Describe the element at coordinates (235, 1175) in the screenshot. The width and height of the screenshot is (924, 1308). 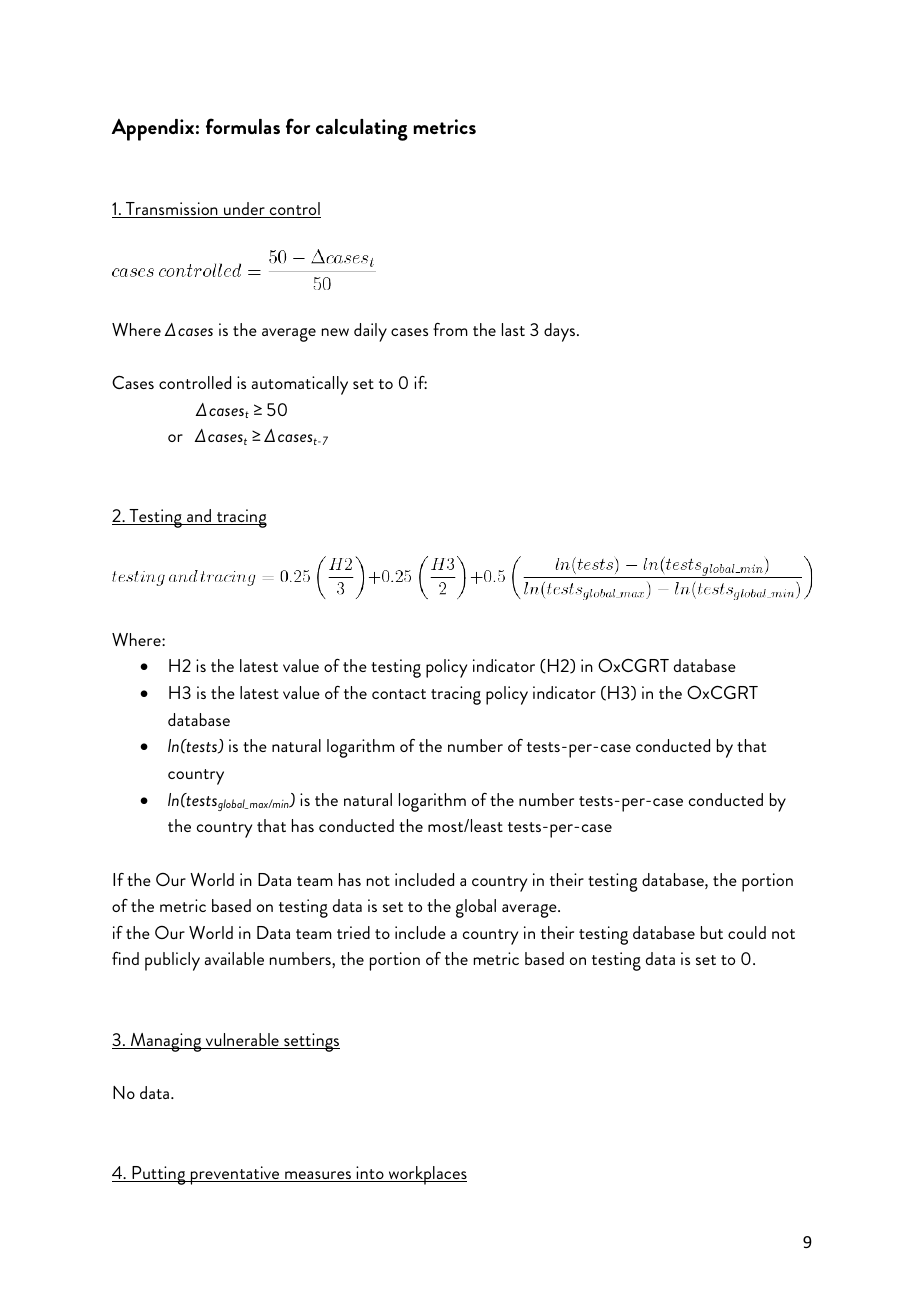
I see `preventative` at that location.
